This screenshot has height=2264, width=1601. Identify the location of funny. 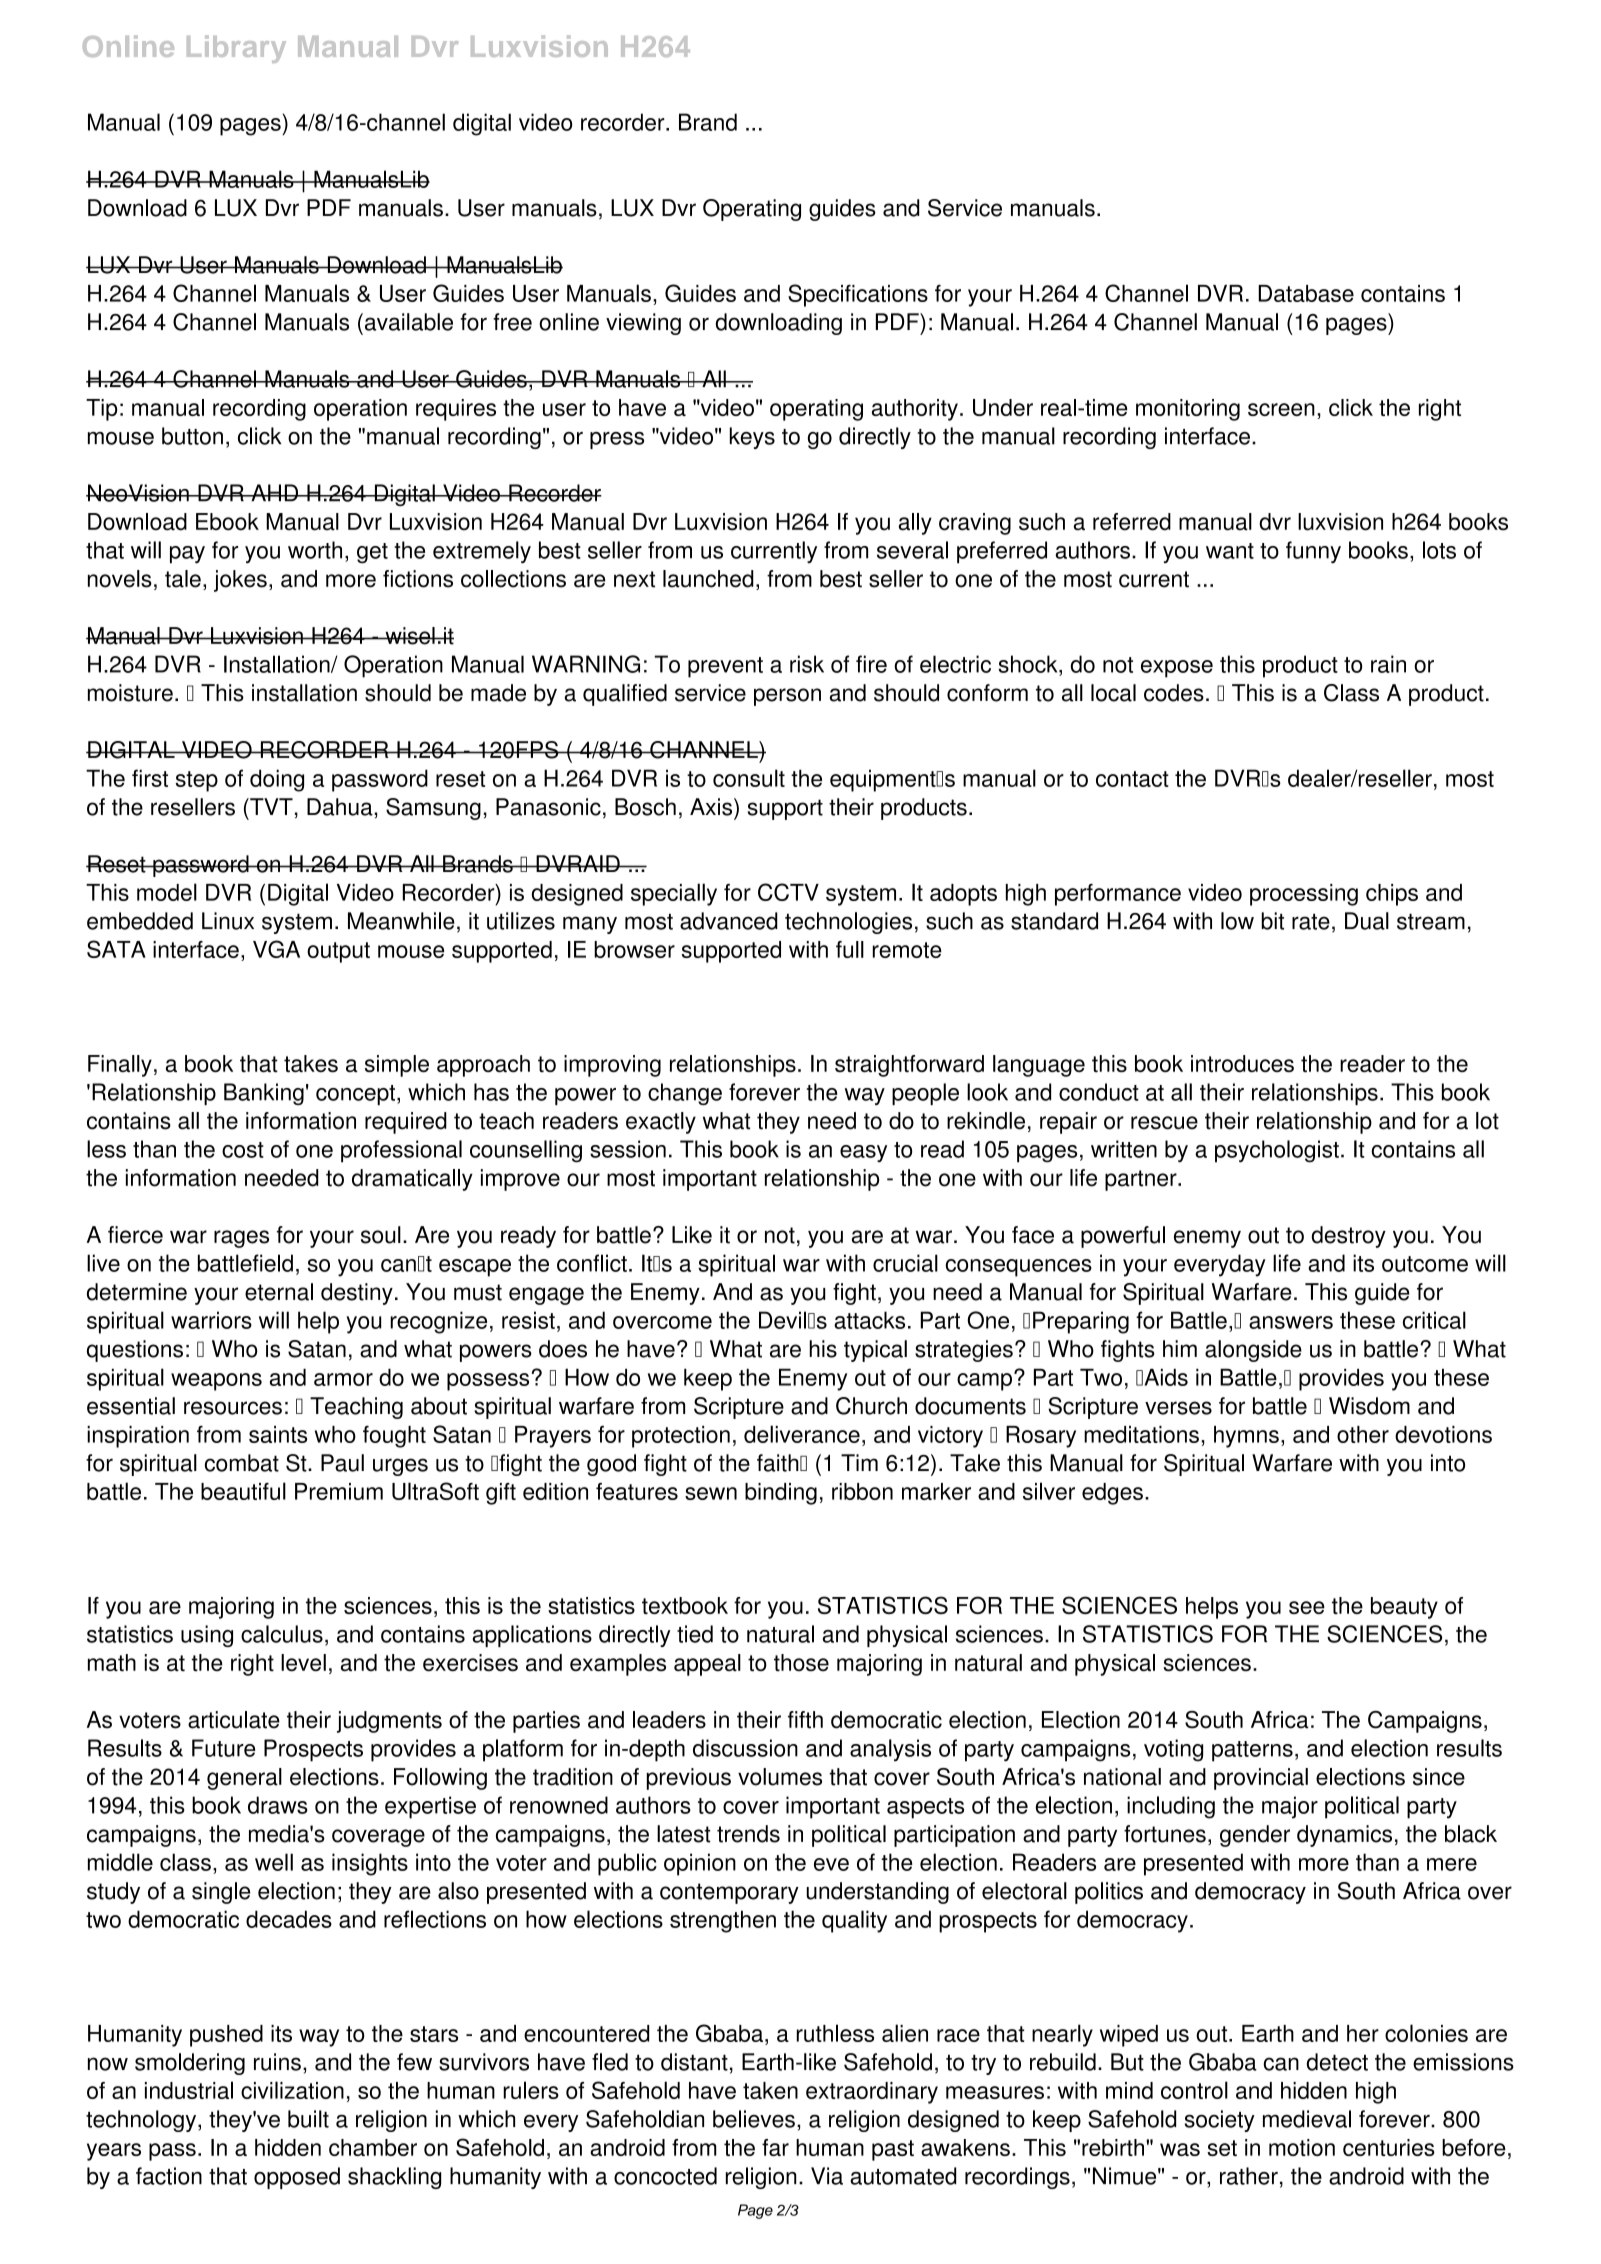
(1313, 552).
